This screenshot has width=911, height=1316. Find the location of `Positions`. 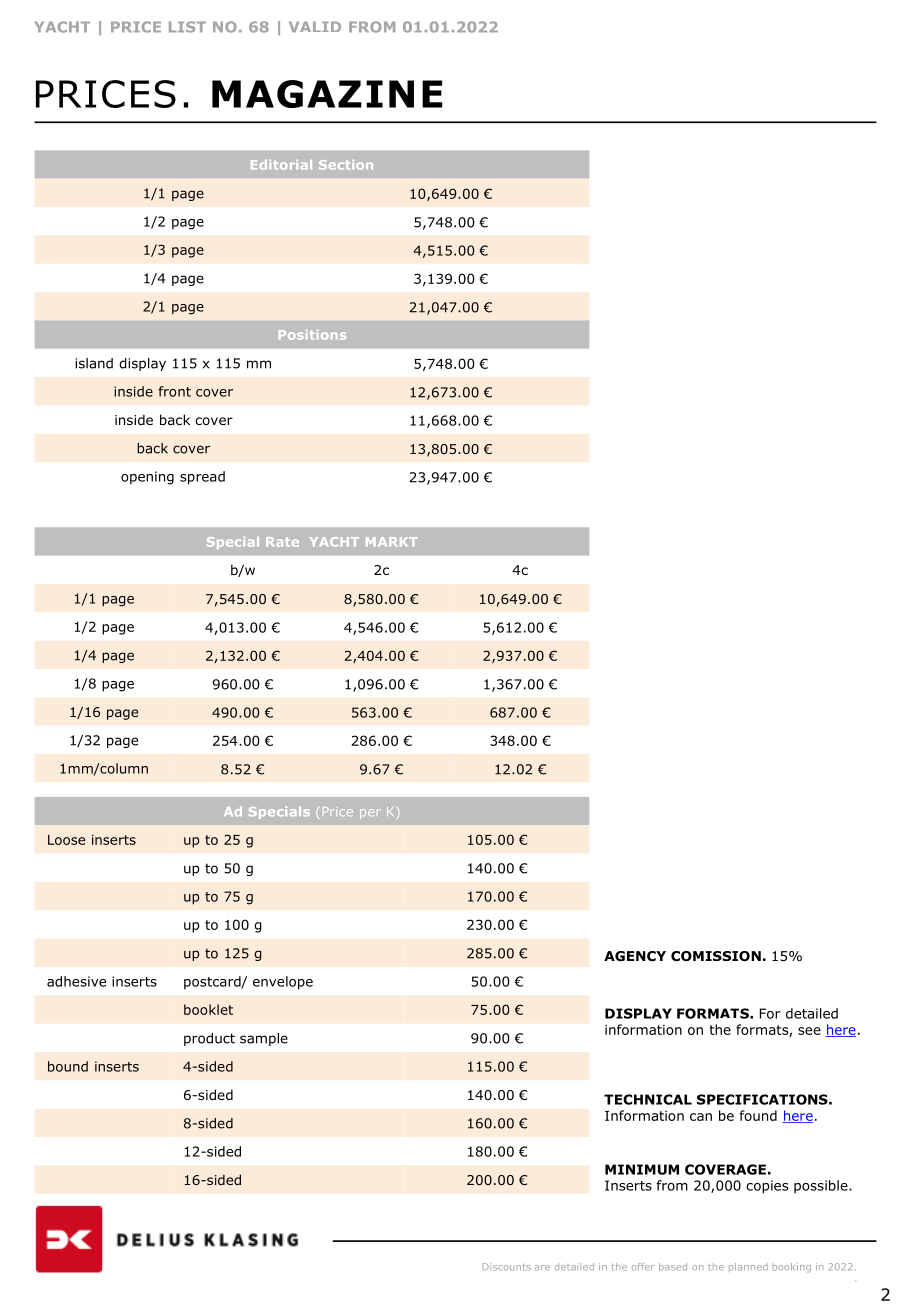

Positions is located at coordinates (312, 335).
